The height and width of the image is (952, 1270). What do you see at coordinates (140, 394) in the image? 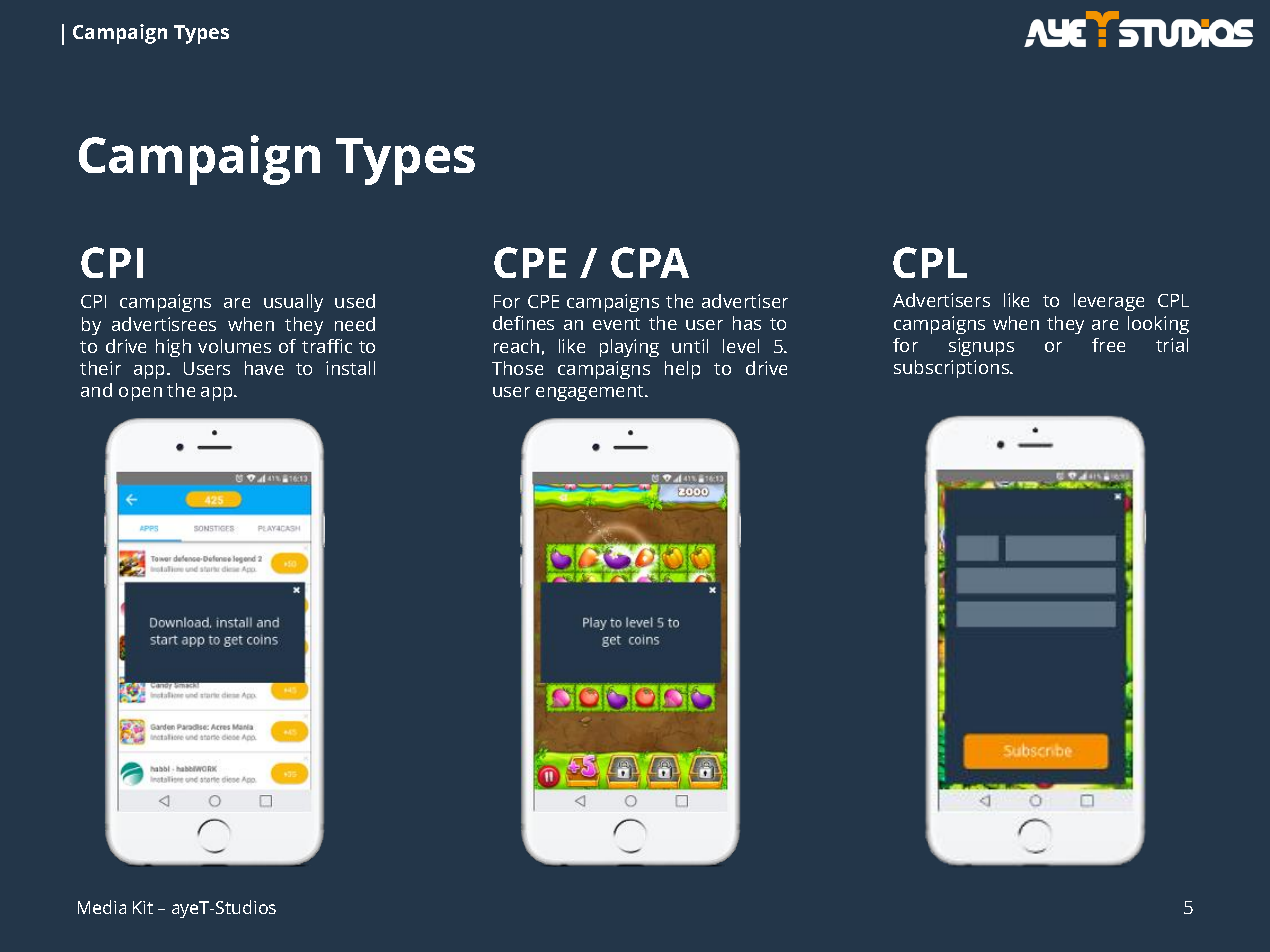
I see `open` at bounding box center [140, 394].
